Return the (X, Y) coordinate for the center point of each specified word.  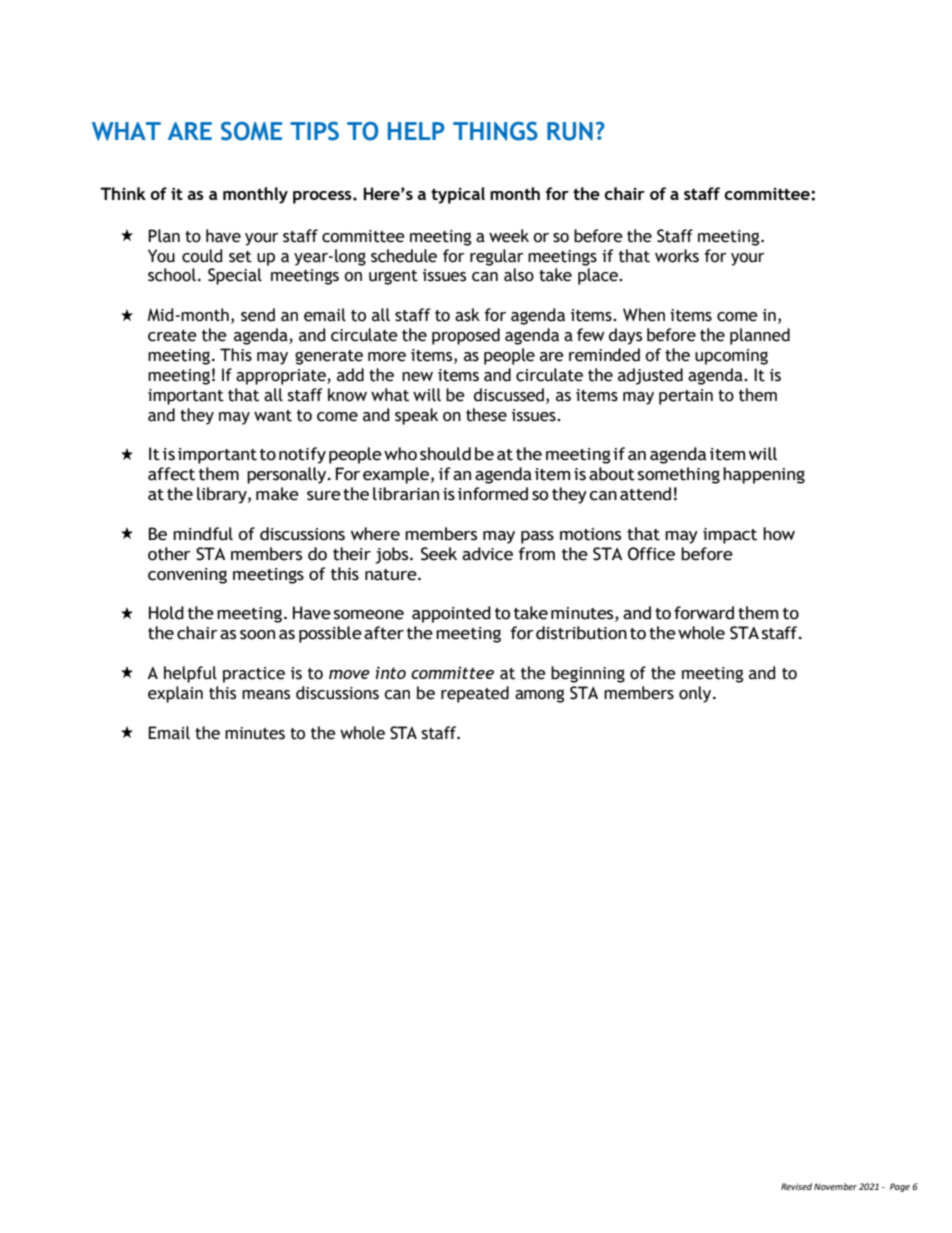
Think (123, 193)
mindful (203, 534)
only (696, 694)
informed (493, 494)
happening (764, 475)
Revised (796, 1186)
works (677, 256)
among (539, 696)
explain (175, 694)
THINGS (495, 131)
